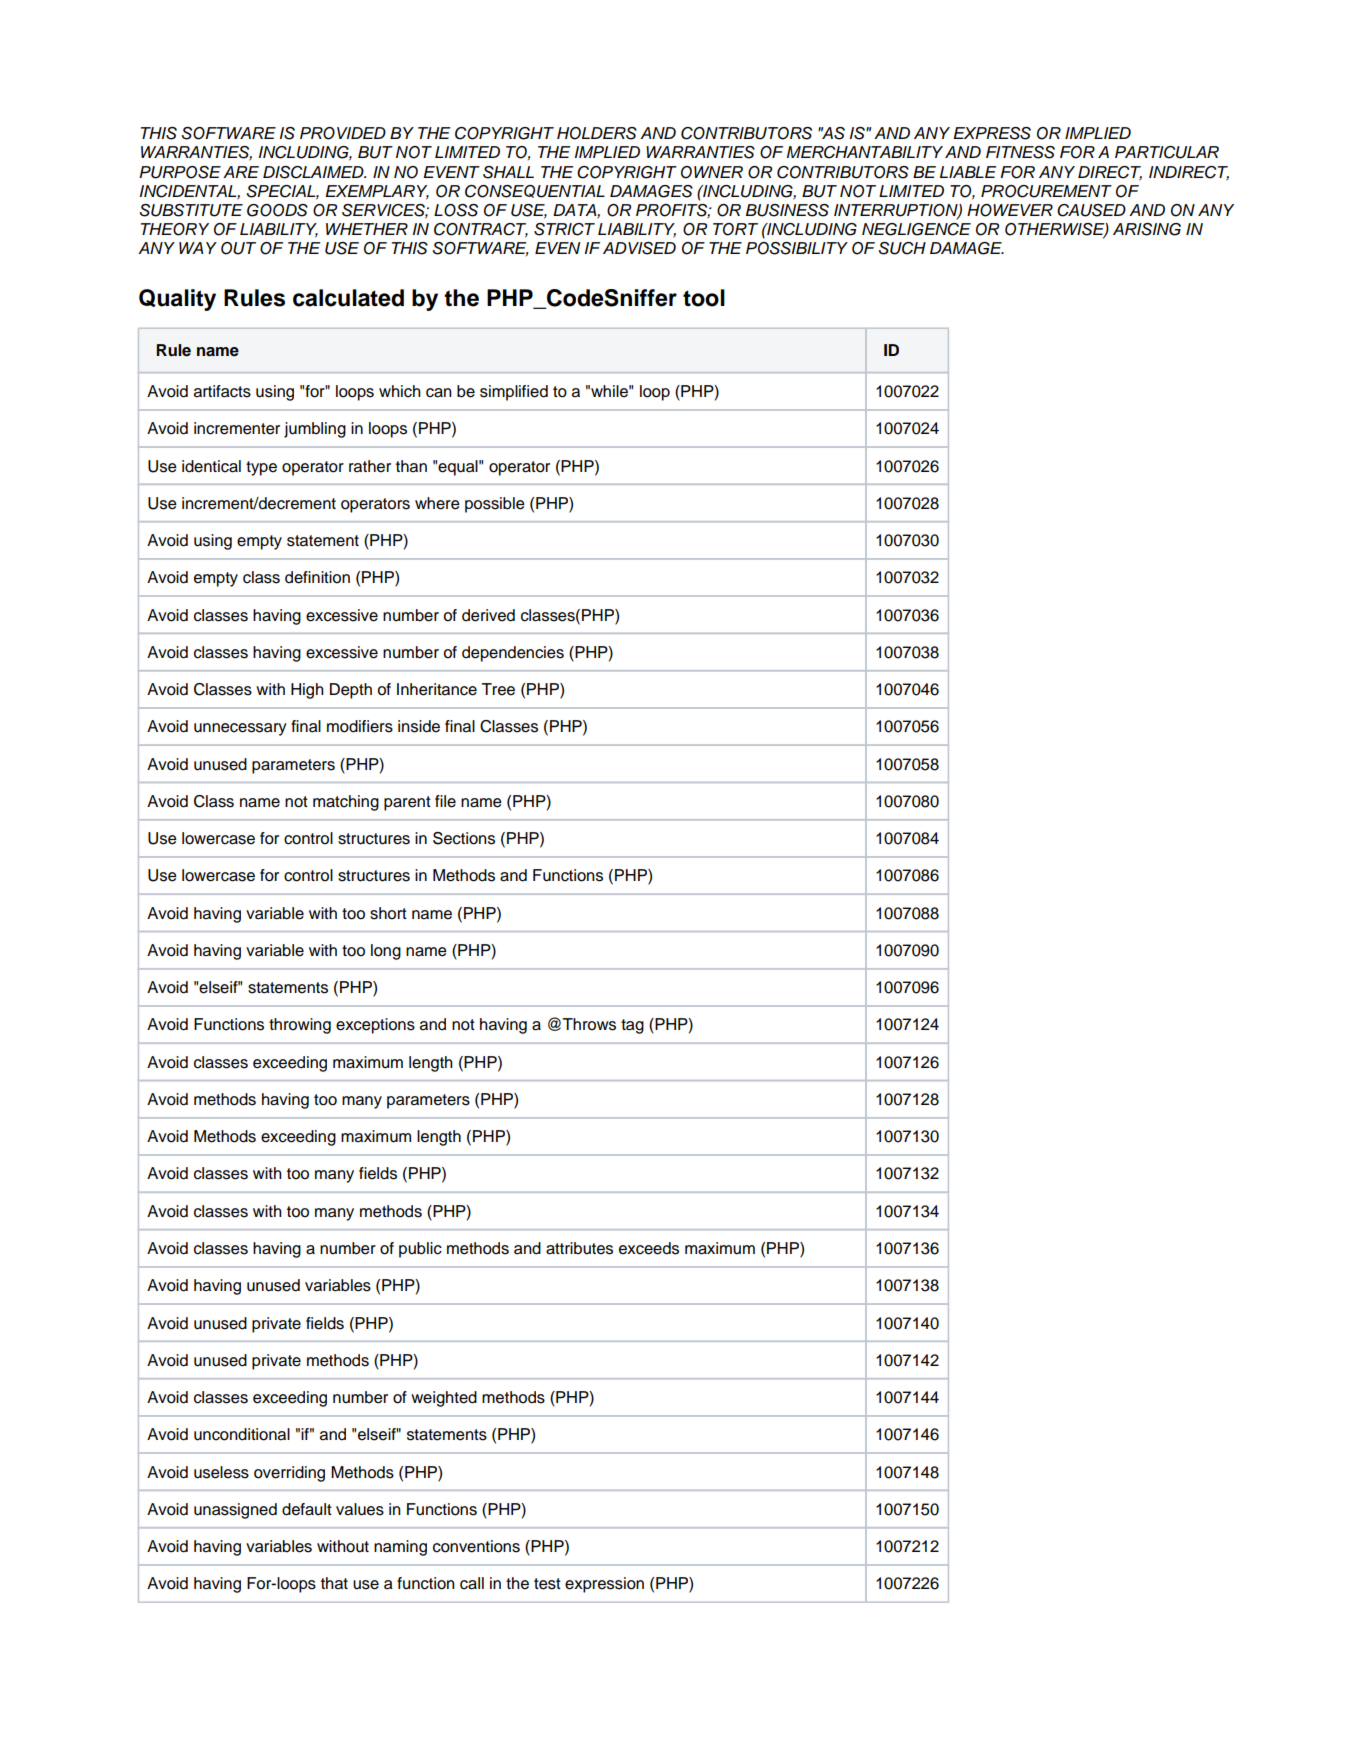 The height and width of the screenshot is (1741, 1345). What do you see at coordinates (547, 1584) in the screenshot?
I see `test` at bounding box center [547, 1584].
